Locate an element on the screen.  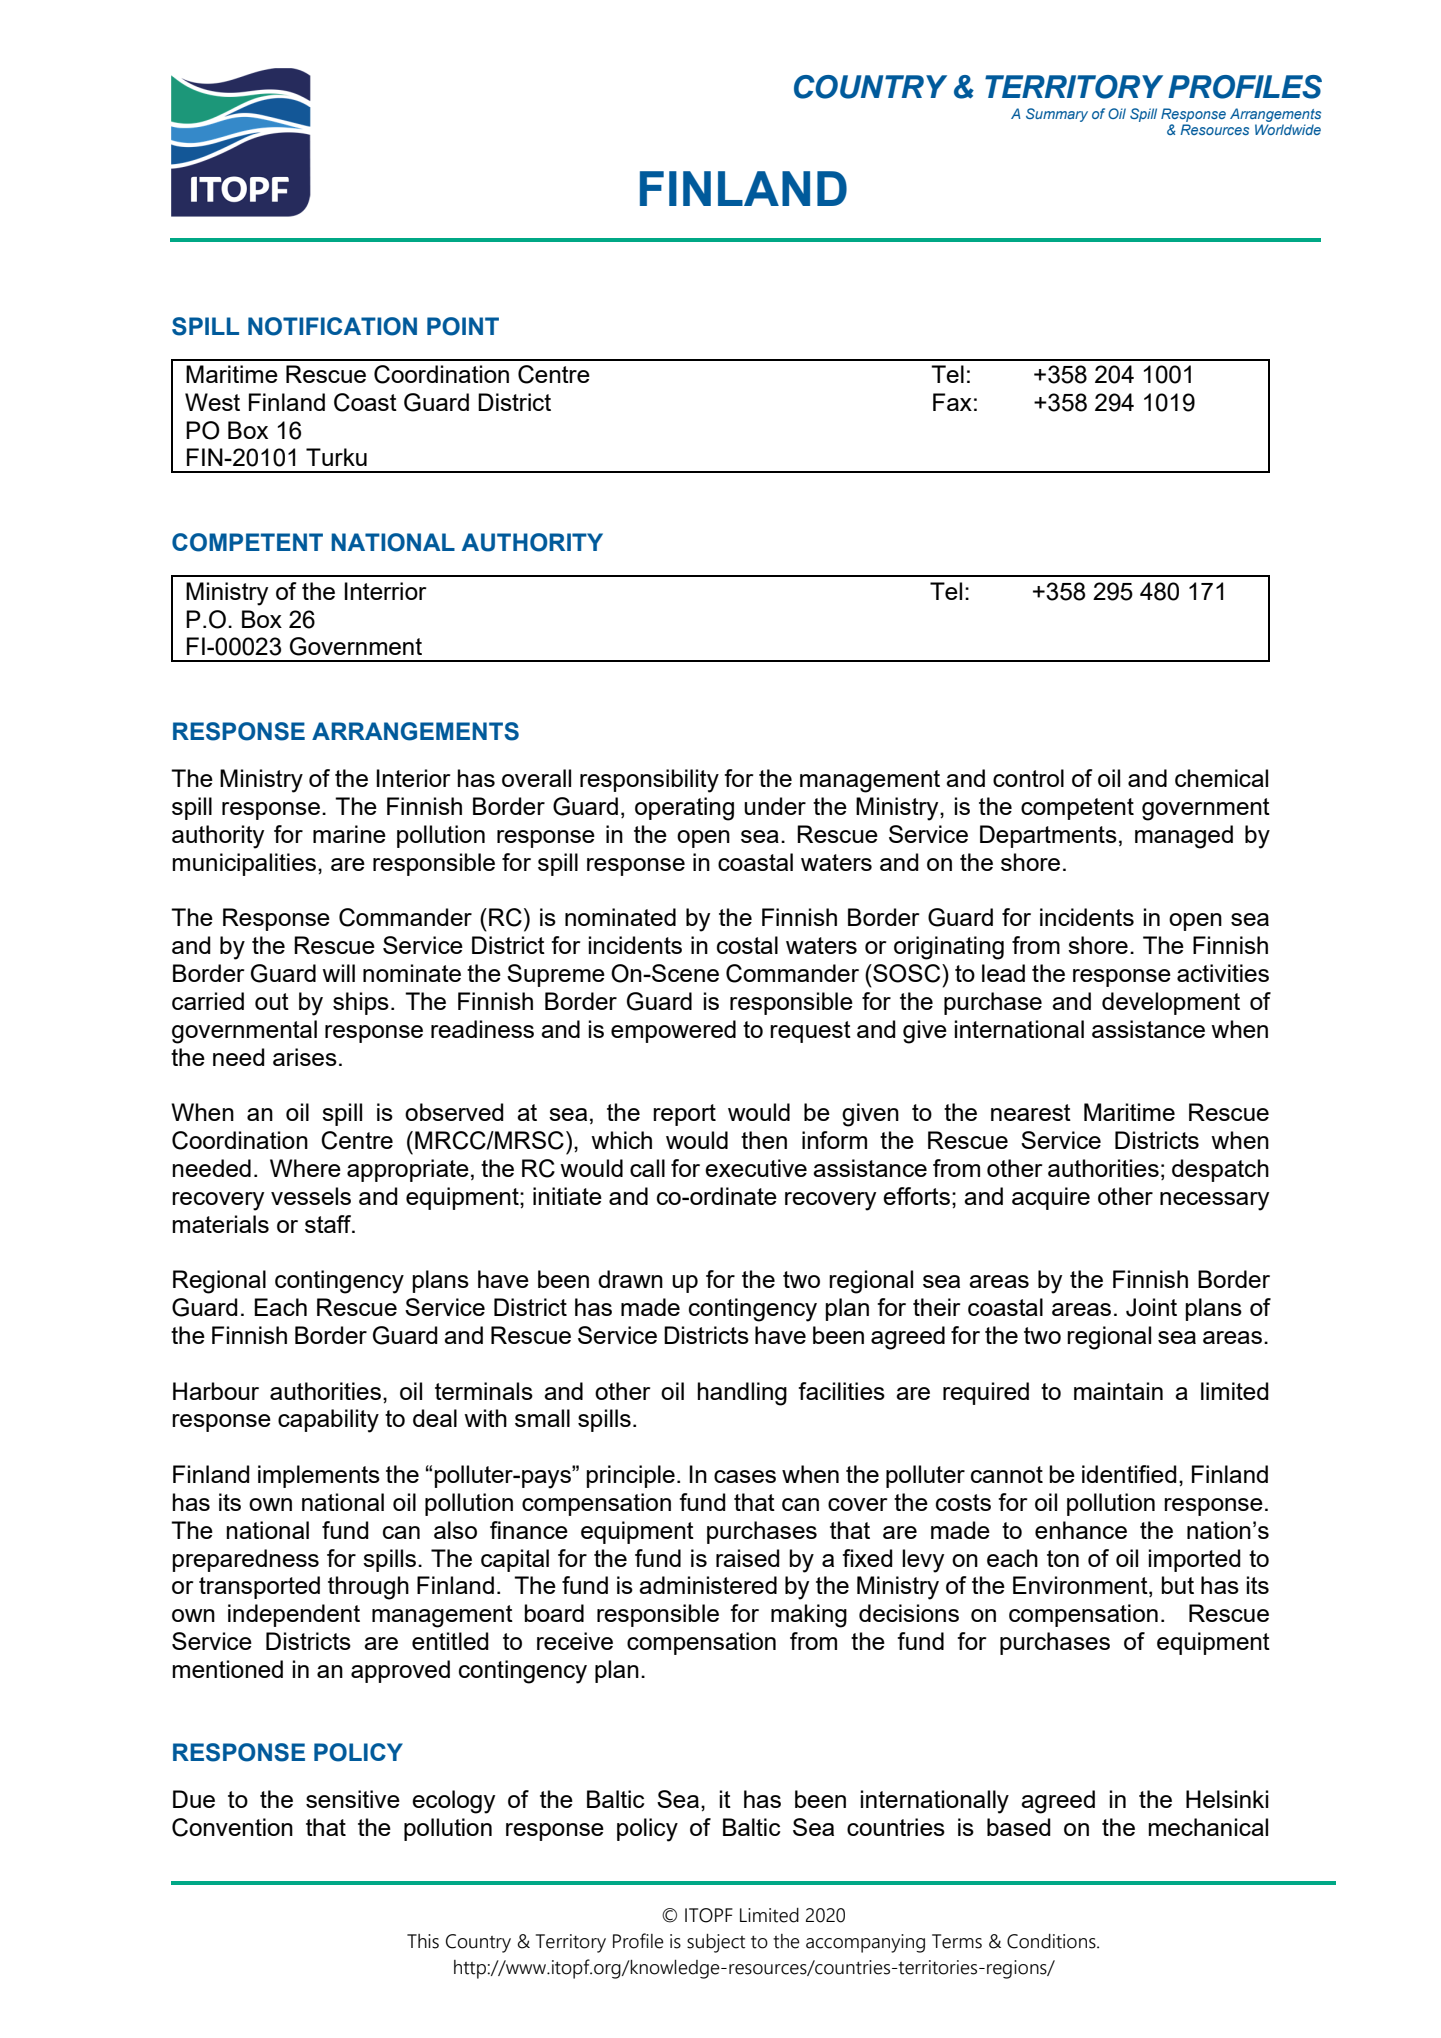
NOTIFICATION is located at coordinates (332, 326).
